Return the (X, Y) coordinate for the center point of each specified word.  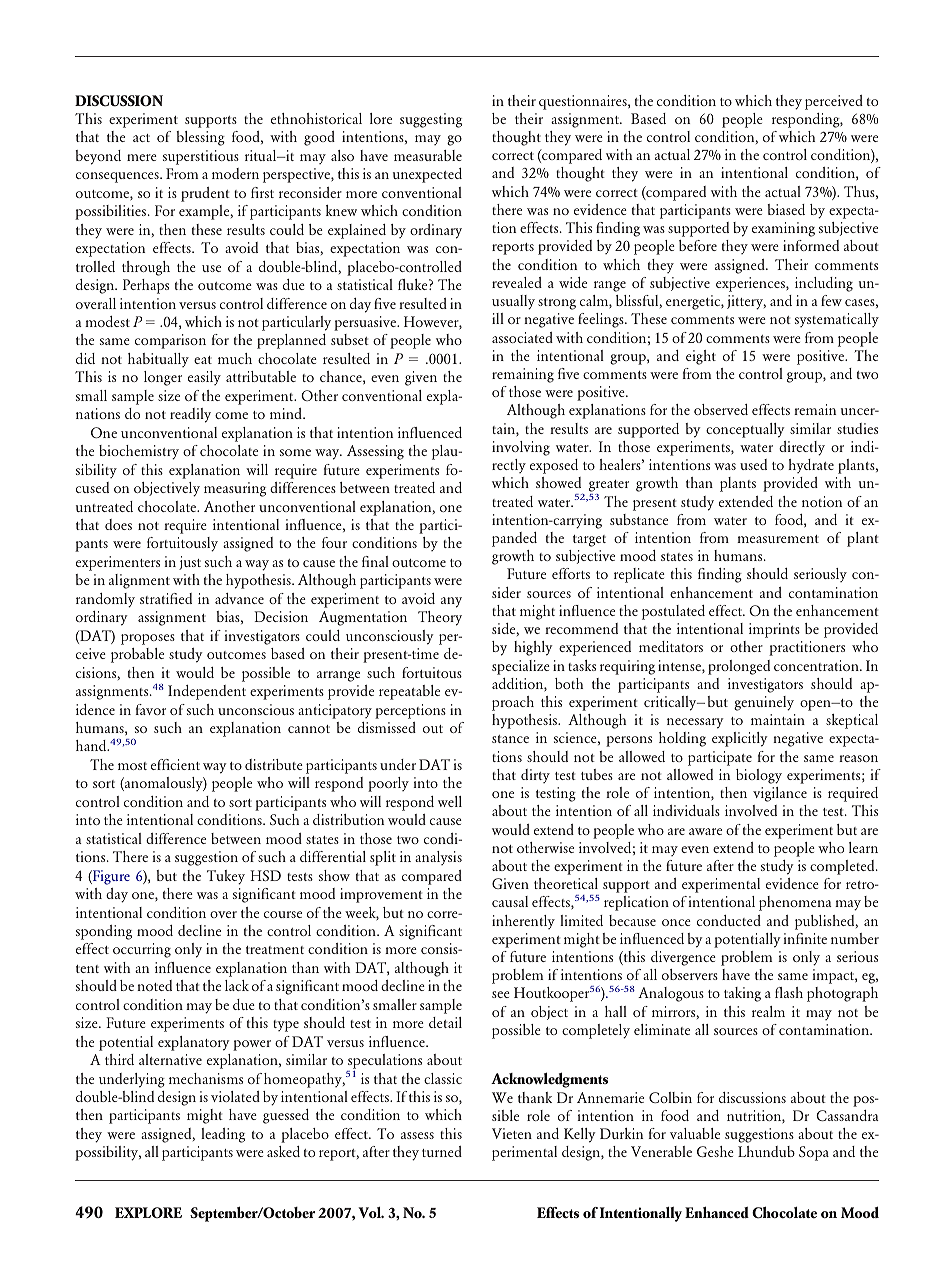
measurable (428, 155)
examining (783, 229)
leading (223, 1135)
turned (442, 1151)
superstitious (201, 157)
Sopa (814, 1153)
